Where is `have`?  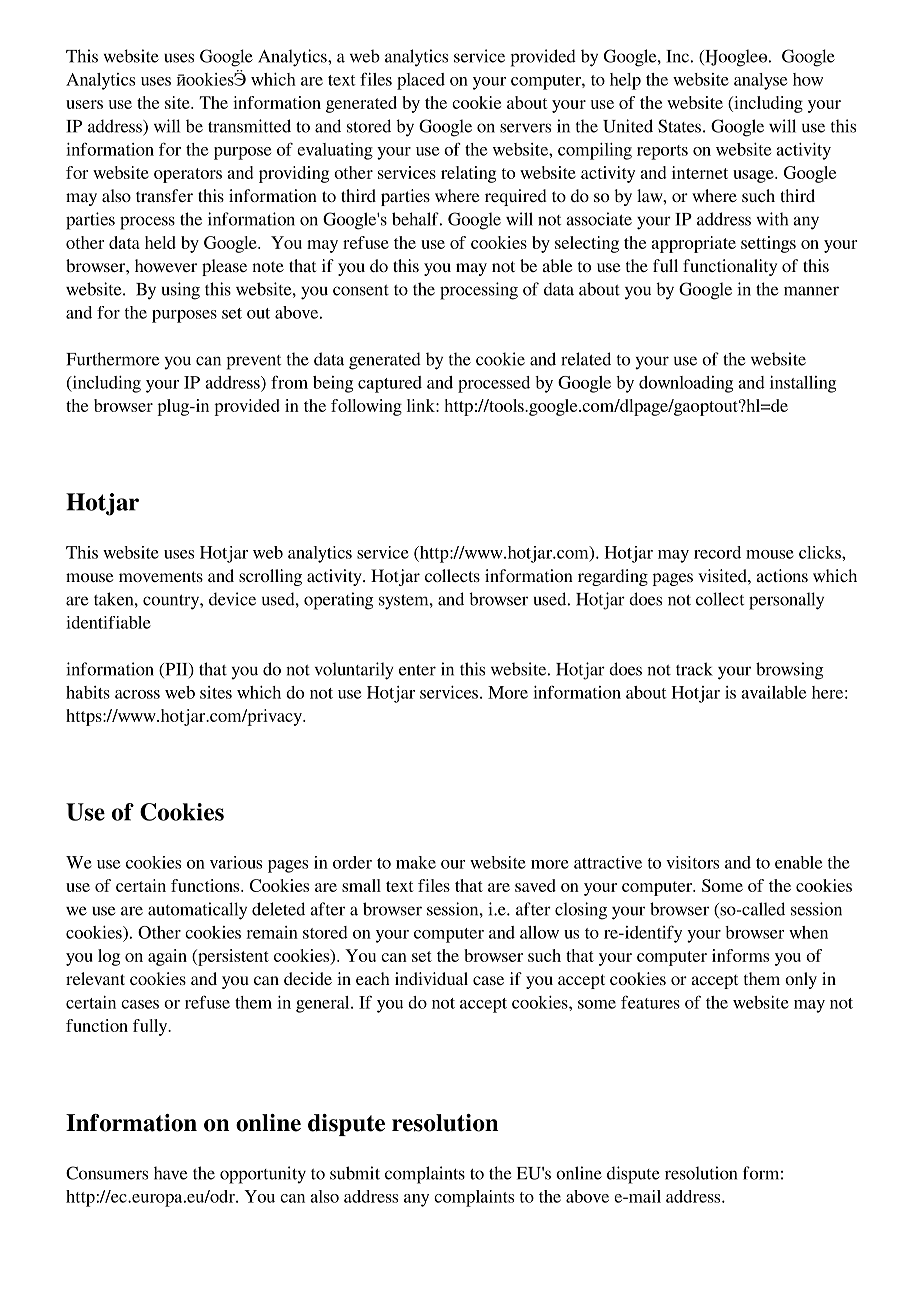 have is located at coordinates (170, 1173).
